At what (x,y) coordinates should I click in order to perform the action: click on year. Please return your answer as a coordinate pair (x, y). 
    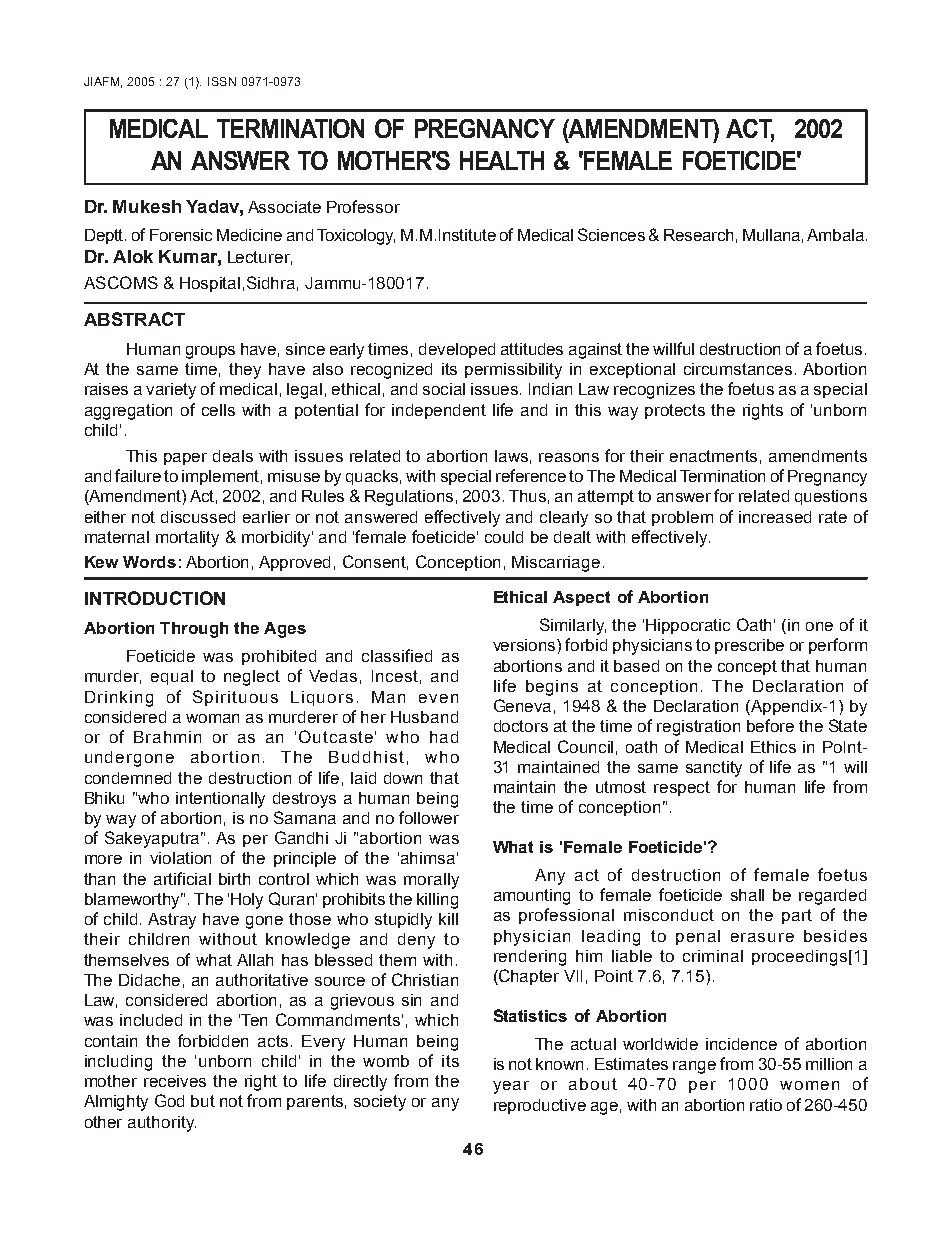
    Looking at the image, I should click on (511, 1087).
